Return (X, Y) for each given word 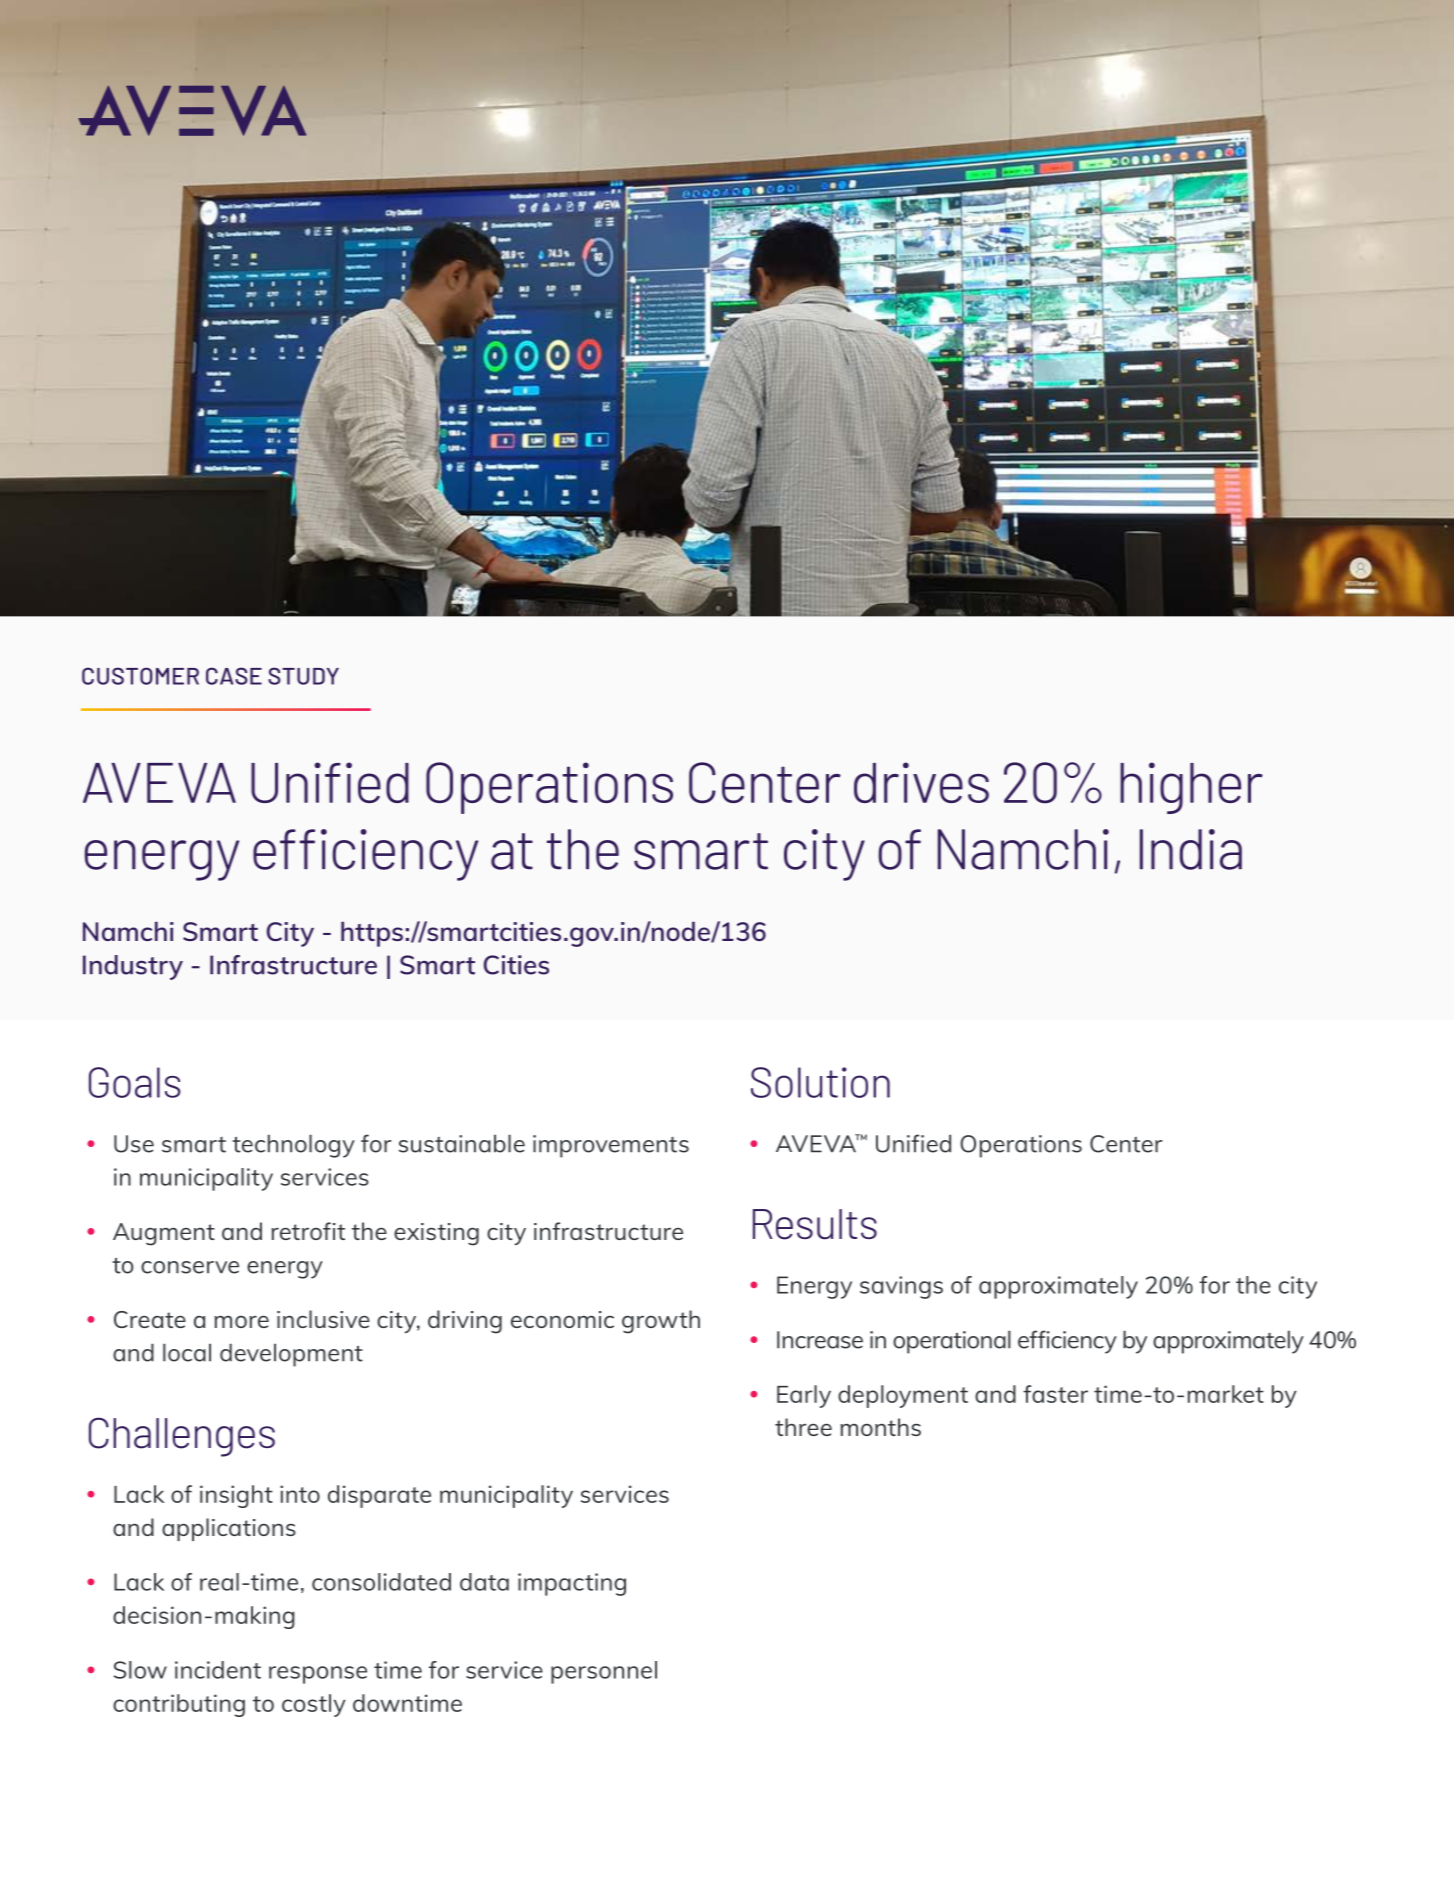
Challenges (182, 1437)
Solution (820, 1082)
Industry (133, 967)
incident (218, 1670)
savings (901, 1287)
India (1191, 849)
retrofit (308, 1231)
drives (921, 782)
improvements (611, 1146)
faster (1055, 1394)
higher (1191, 788)
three (803, 1427)
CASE (234, 676)
